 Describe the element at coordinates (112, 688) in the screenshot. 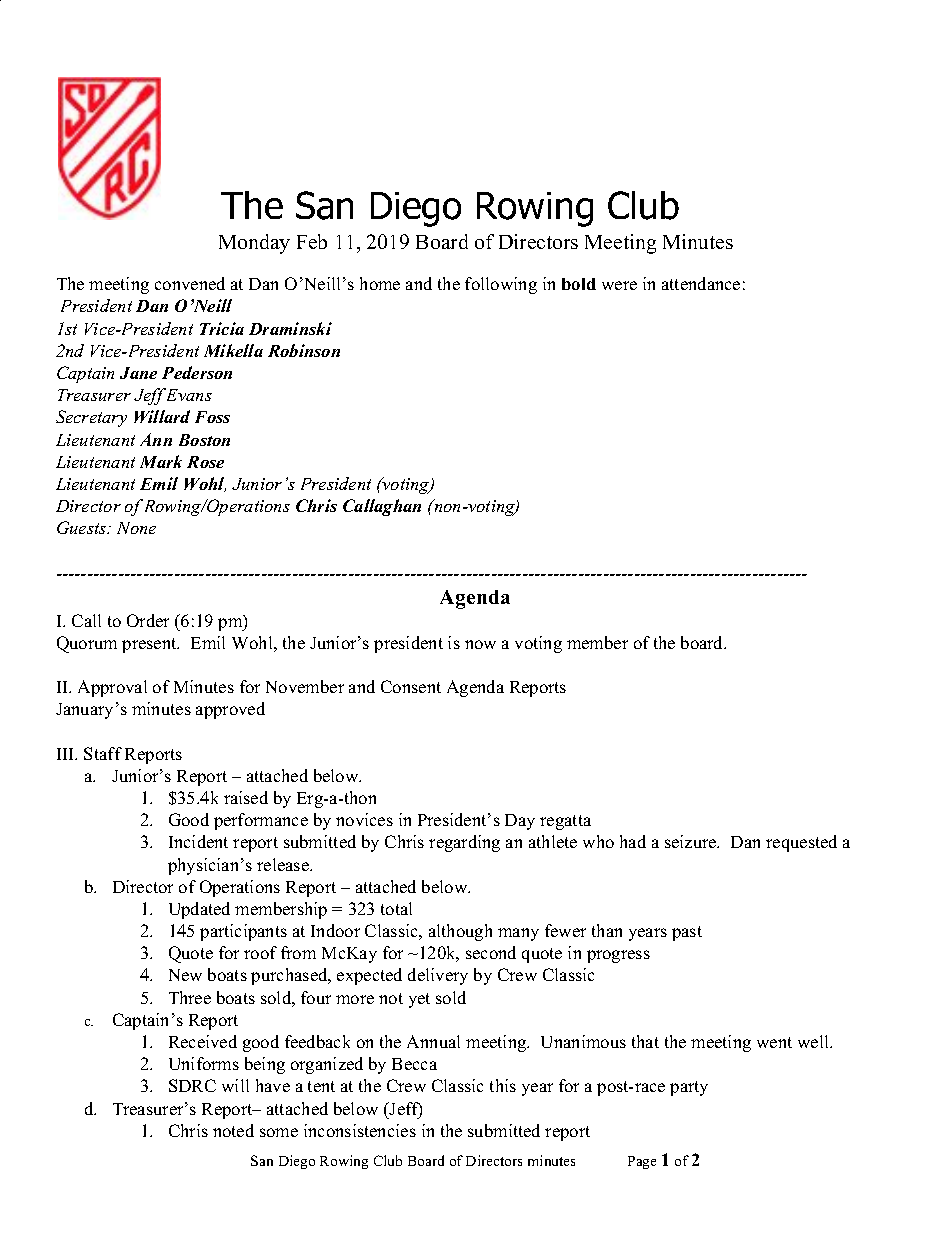

I see `Approval` at that location.
